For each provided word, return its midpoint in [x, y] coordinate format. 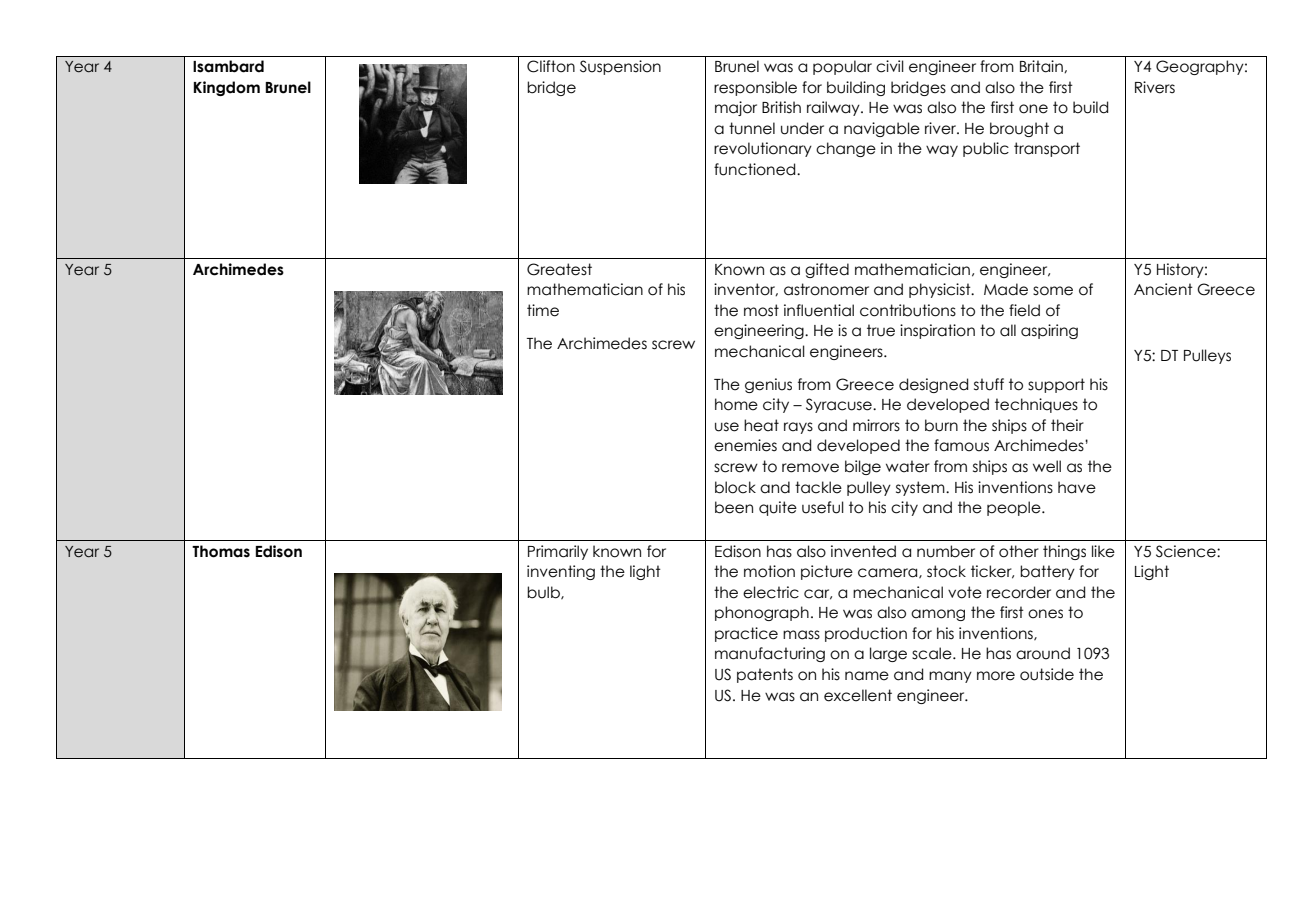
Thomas [221, 551]
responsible [755, 88]
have [1077, 487]
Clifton [551, 66]
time [543, 310]
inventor [746, 290]
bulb [544, 593]
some [1053, 291]
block [735, 487]
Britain [1042, 66]
